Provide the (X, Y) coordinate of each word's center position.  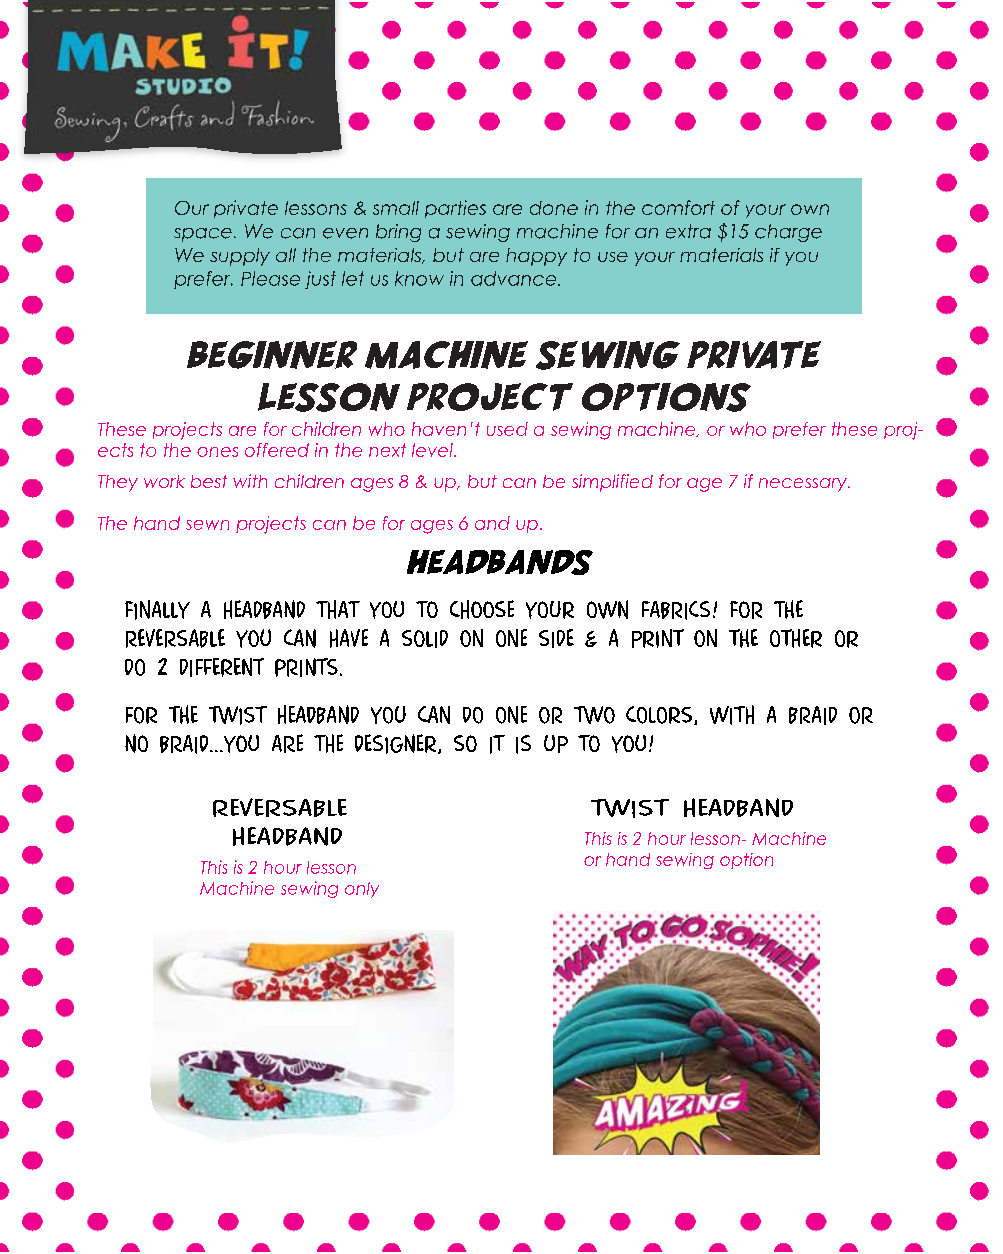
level (433, 450)
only (362, 890)
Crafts (164, 117)
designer (395, 744)
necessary (804, 485)
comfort (678, 207)
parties (455, 209)
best (209, 481)
